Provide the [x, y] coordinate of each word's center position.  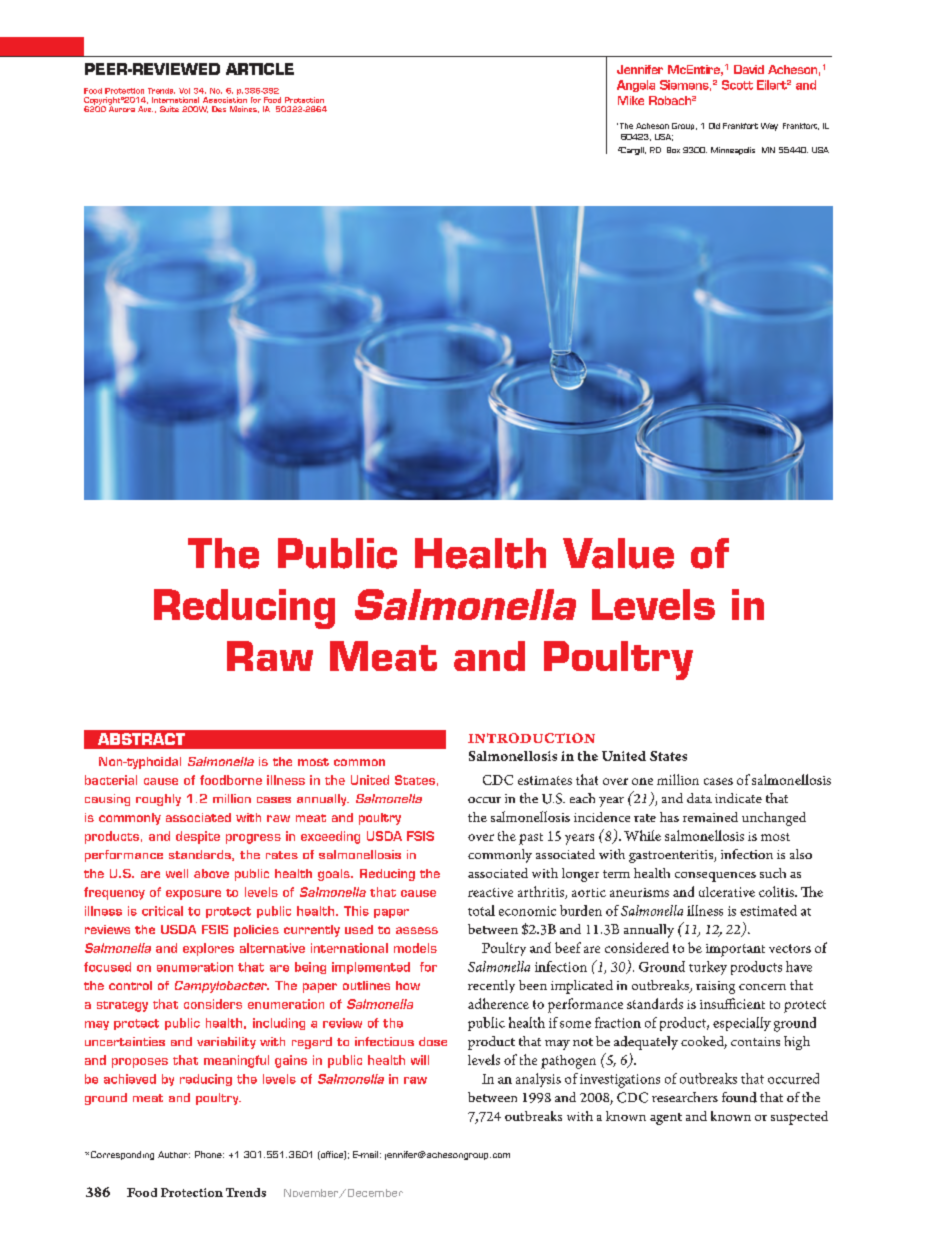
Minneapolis [733, 151]
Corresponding [121, 1155]
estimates [545, 780]
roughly [158, 800]
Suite [169, 109]
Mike [631, 100]
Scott [737, 85]
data [699, 798]
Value [618, 553]
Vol [184, 91]
